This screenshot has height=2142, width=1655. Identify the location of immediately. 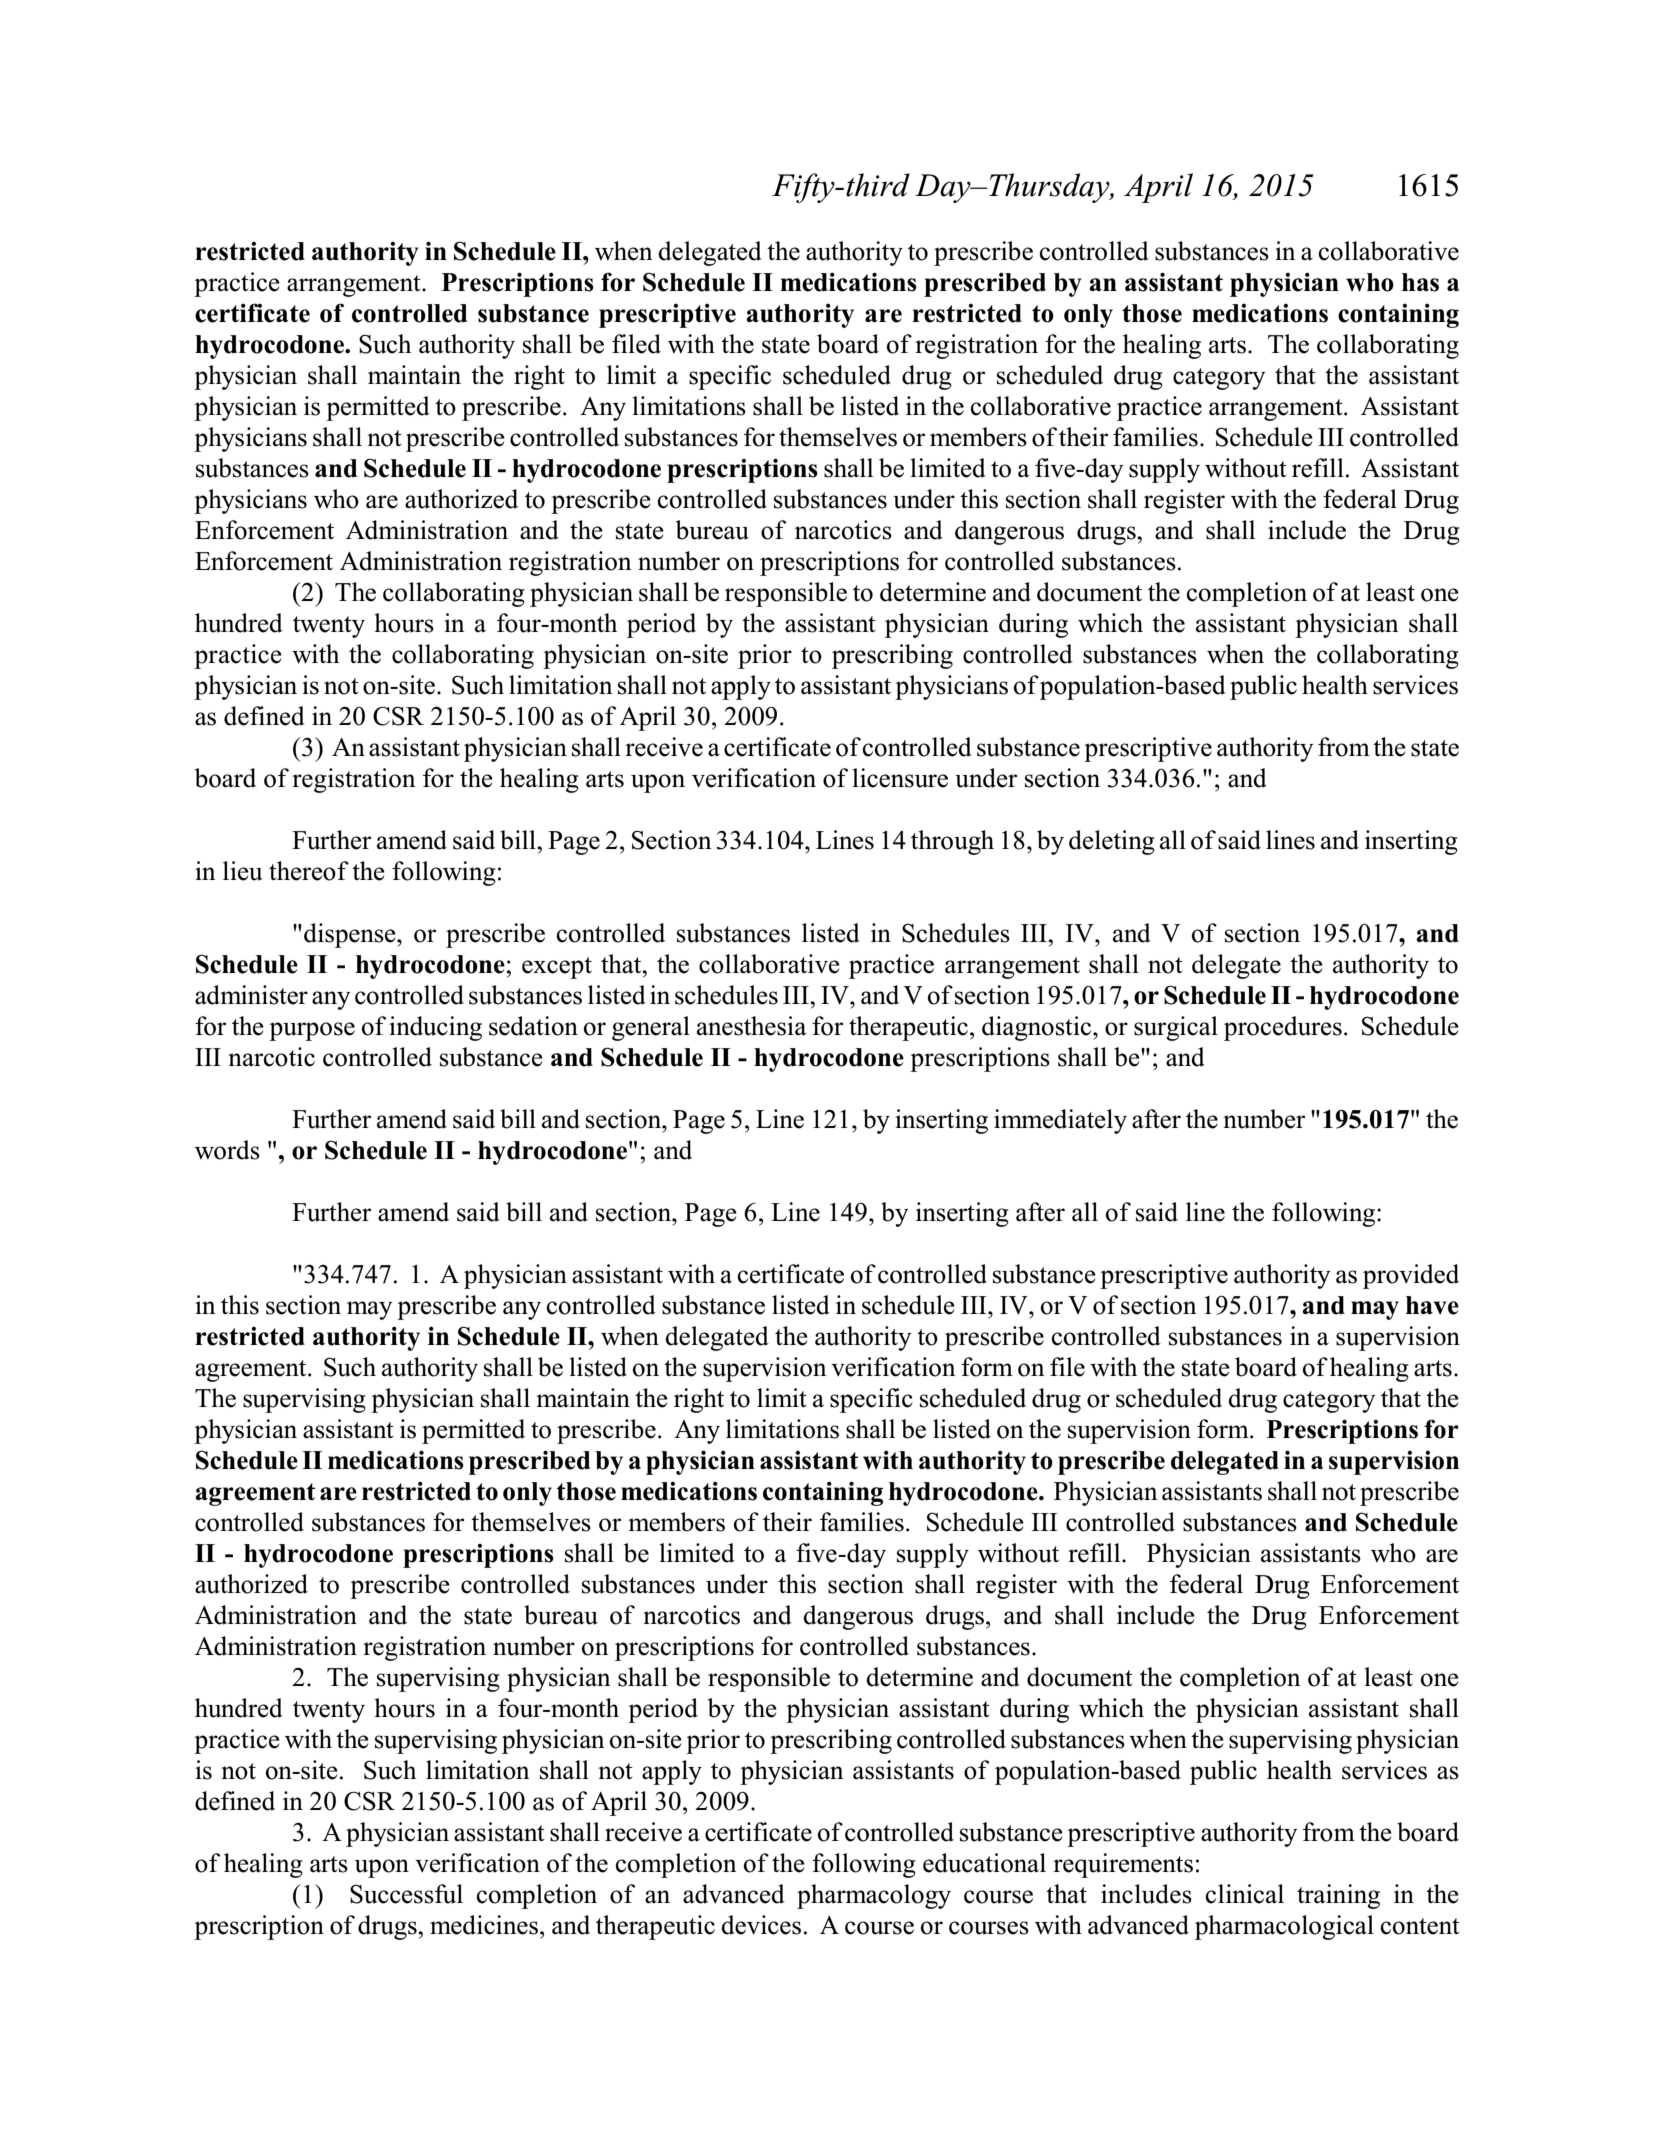
(1060, 1121).
